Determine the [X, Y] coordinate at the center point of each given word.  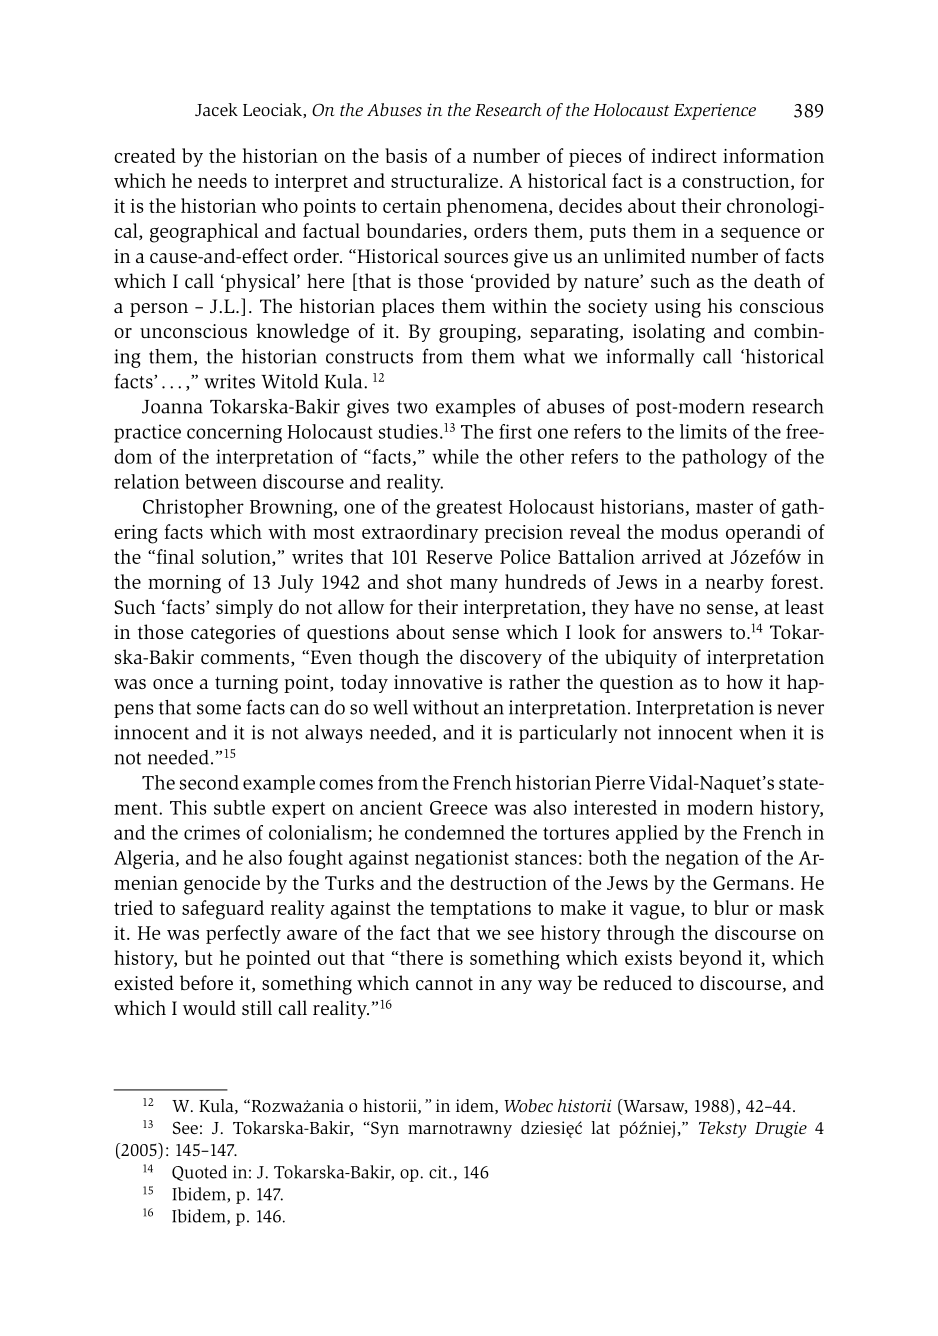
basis [406, 155]
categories [233, 634]
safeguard [223, 910]
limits [703, 431]
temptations [480, 910]
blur [731, 907]
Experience [715, 112]
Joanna [172, 407]
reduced [637, 982]
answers [687, 634]
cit [439, 1172]
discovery [501, 658]
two [412, 407]
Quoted [199, 1173]
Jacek [216, 109]
